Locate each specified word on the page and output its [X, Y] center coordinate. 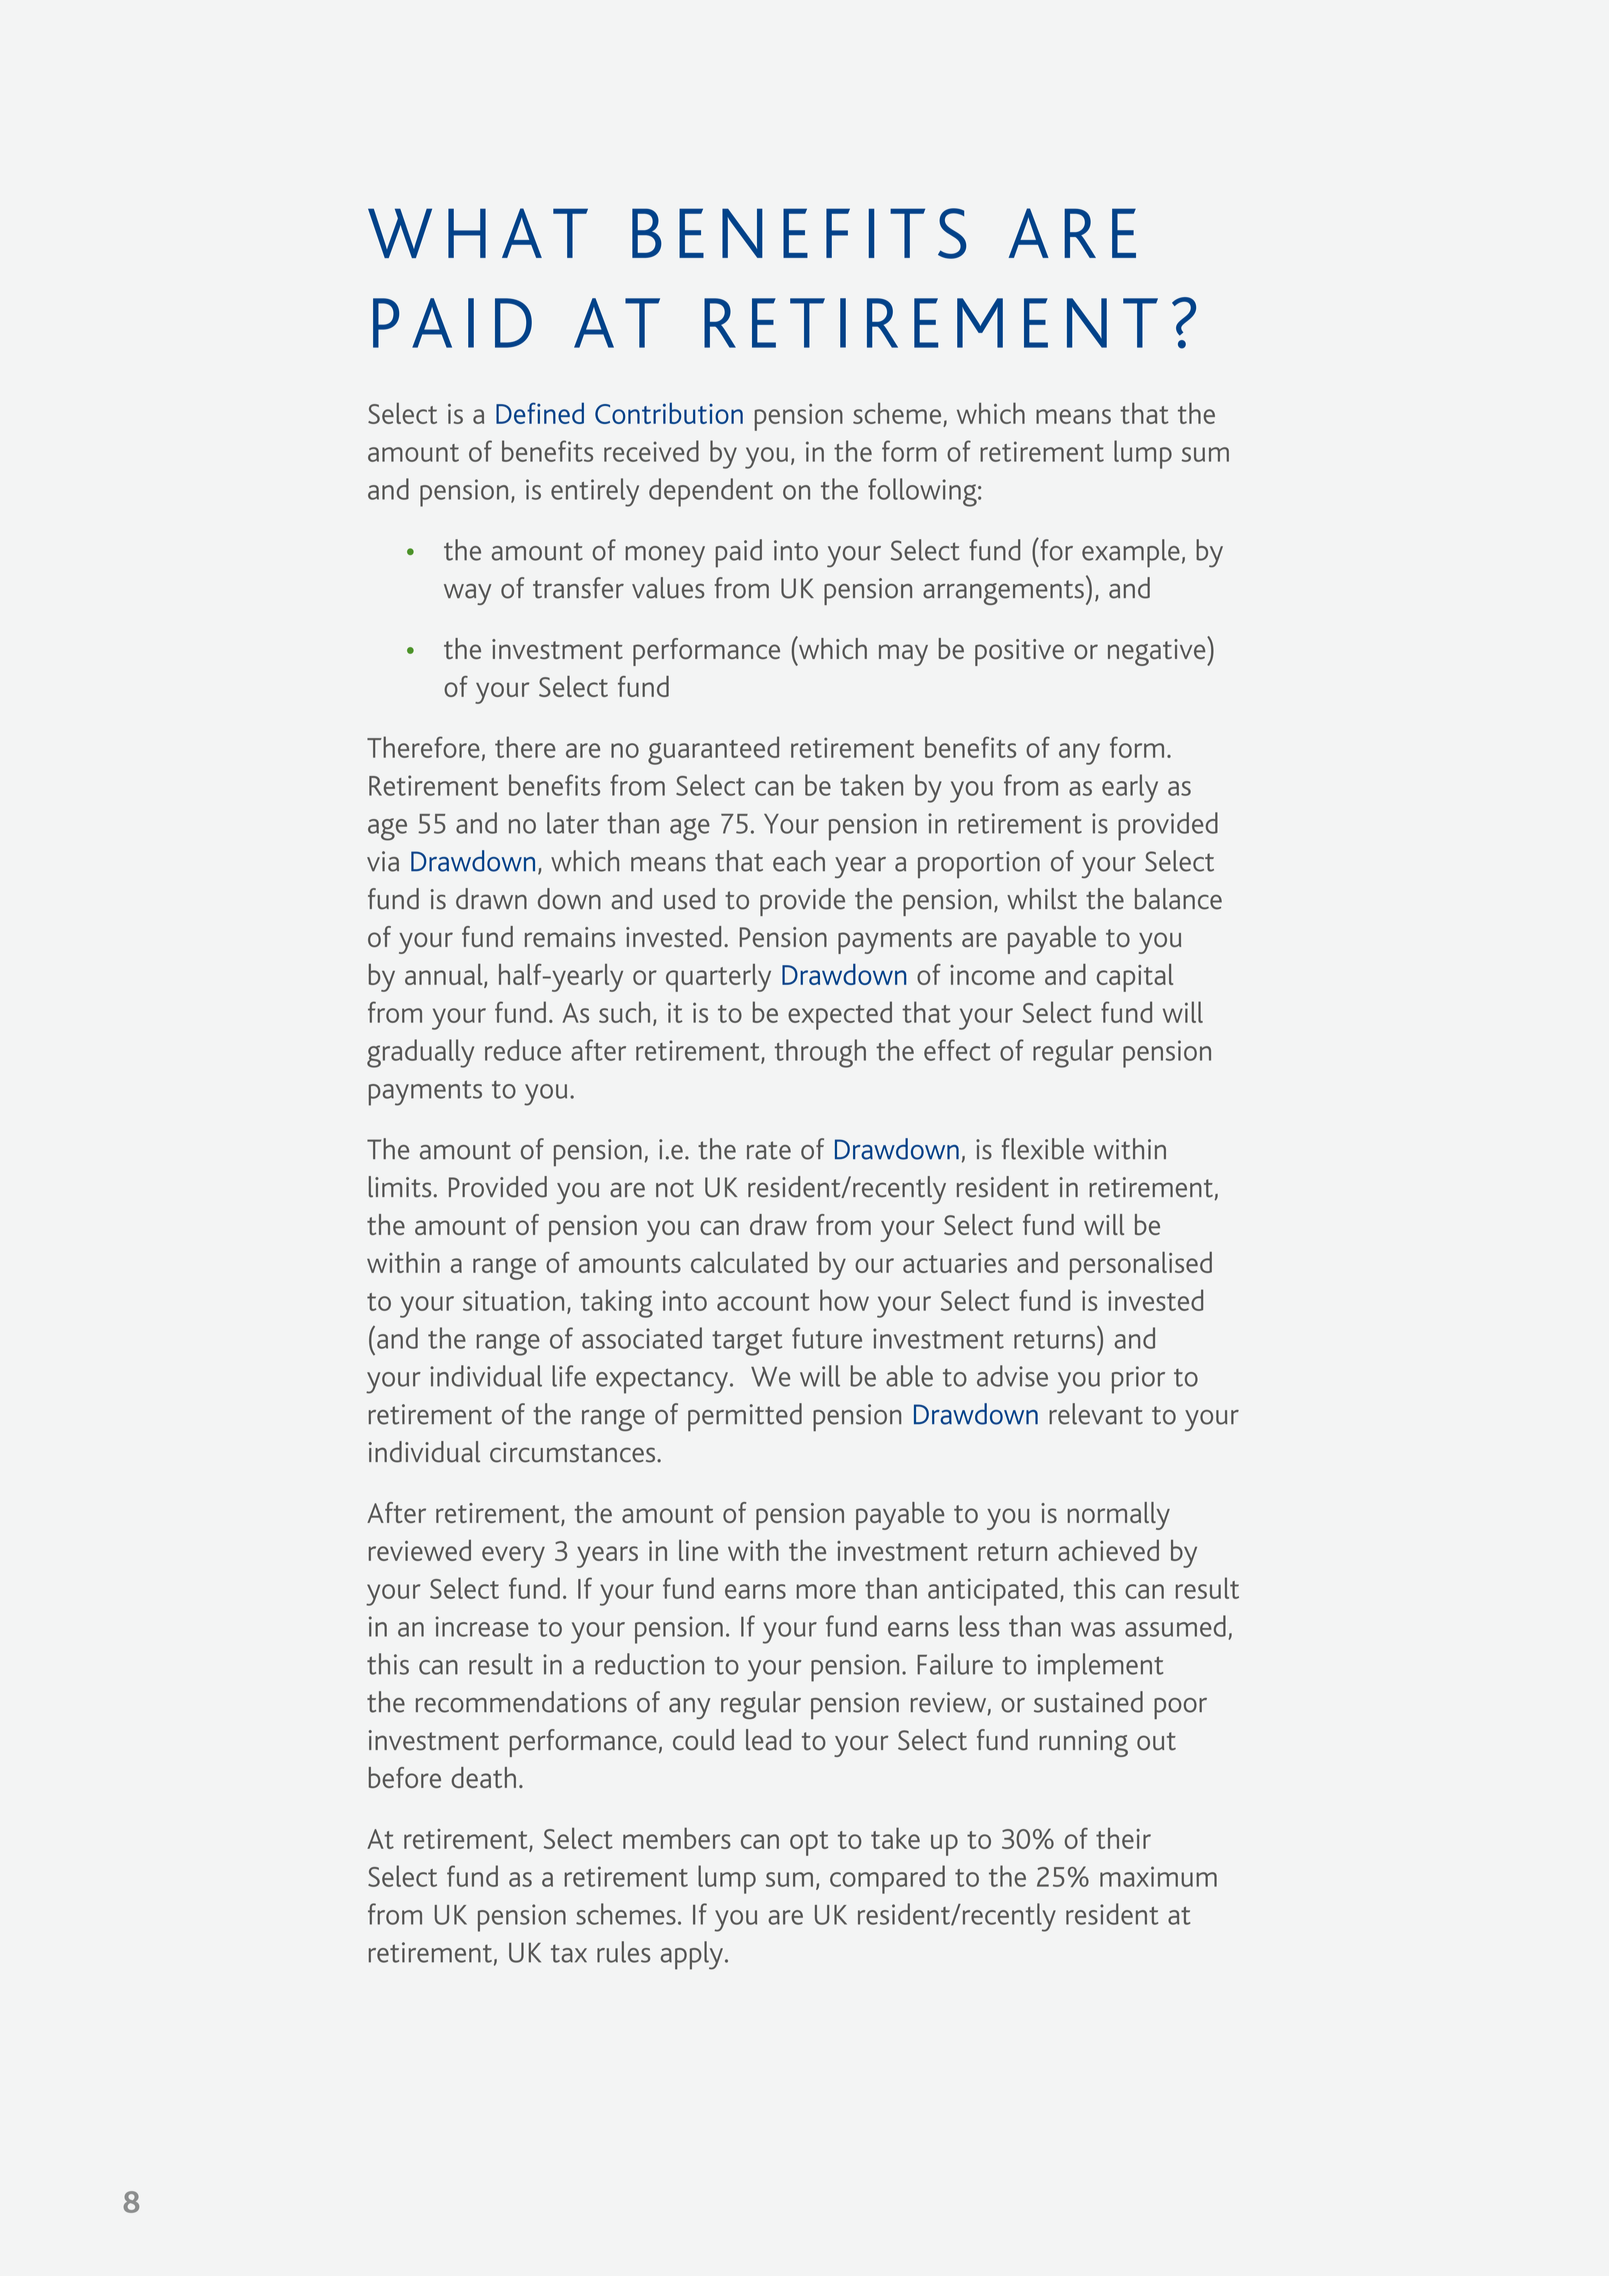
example [1131, 553]
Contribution [669, 413]
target [747, 1343]
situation [513, 1300]
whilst [1042, 899]
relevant [1096, 1414]
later [573, 823]
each [799, 861]
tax [569, 1953]
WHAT [478, 233]
